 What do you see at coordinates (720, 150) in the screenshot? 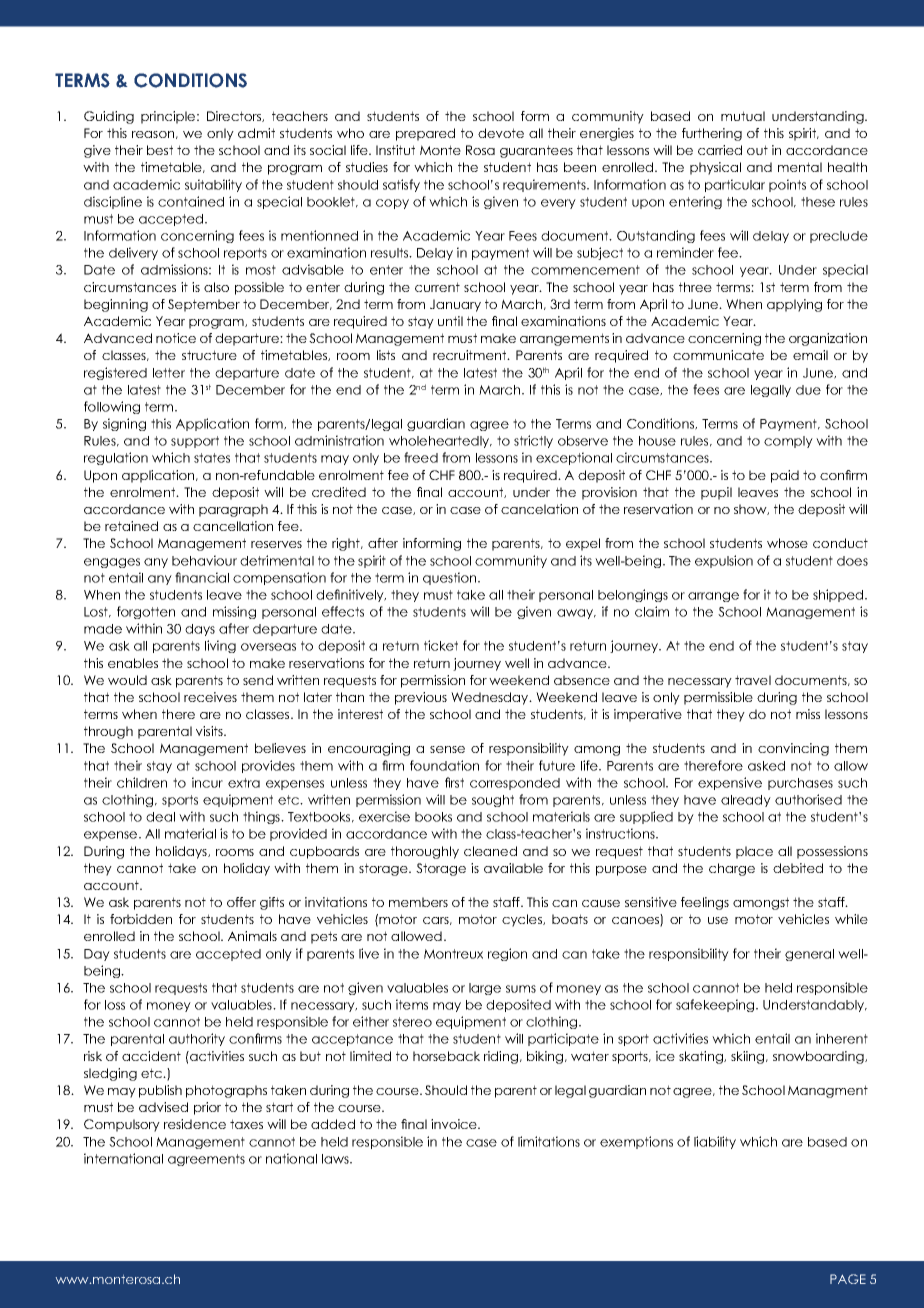
I see `carried` at bounding box center [720, 150].
